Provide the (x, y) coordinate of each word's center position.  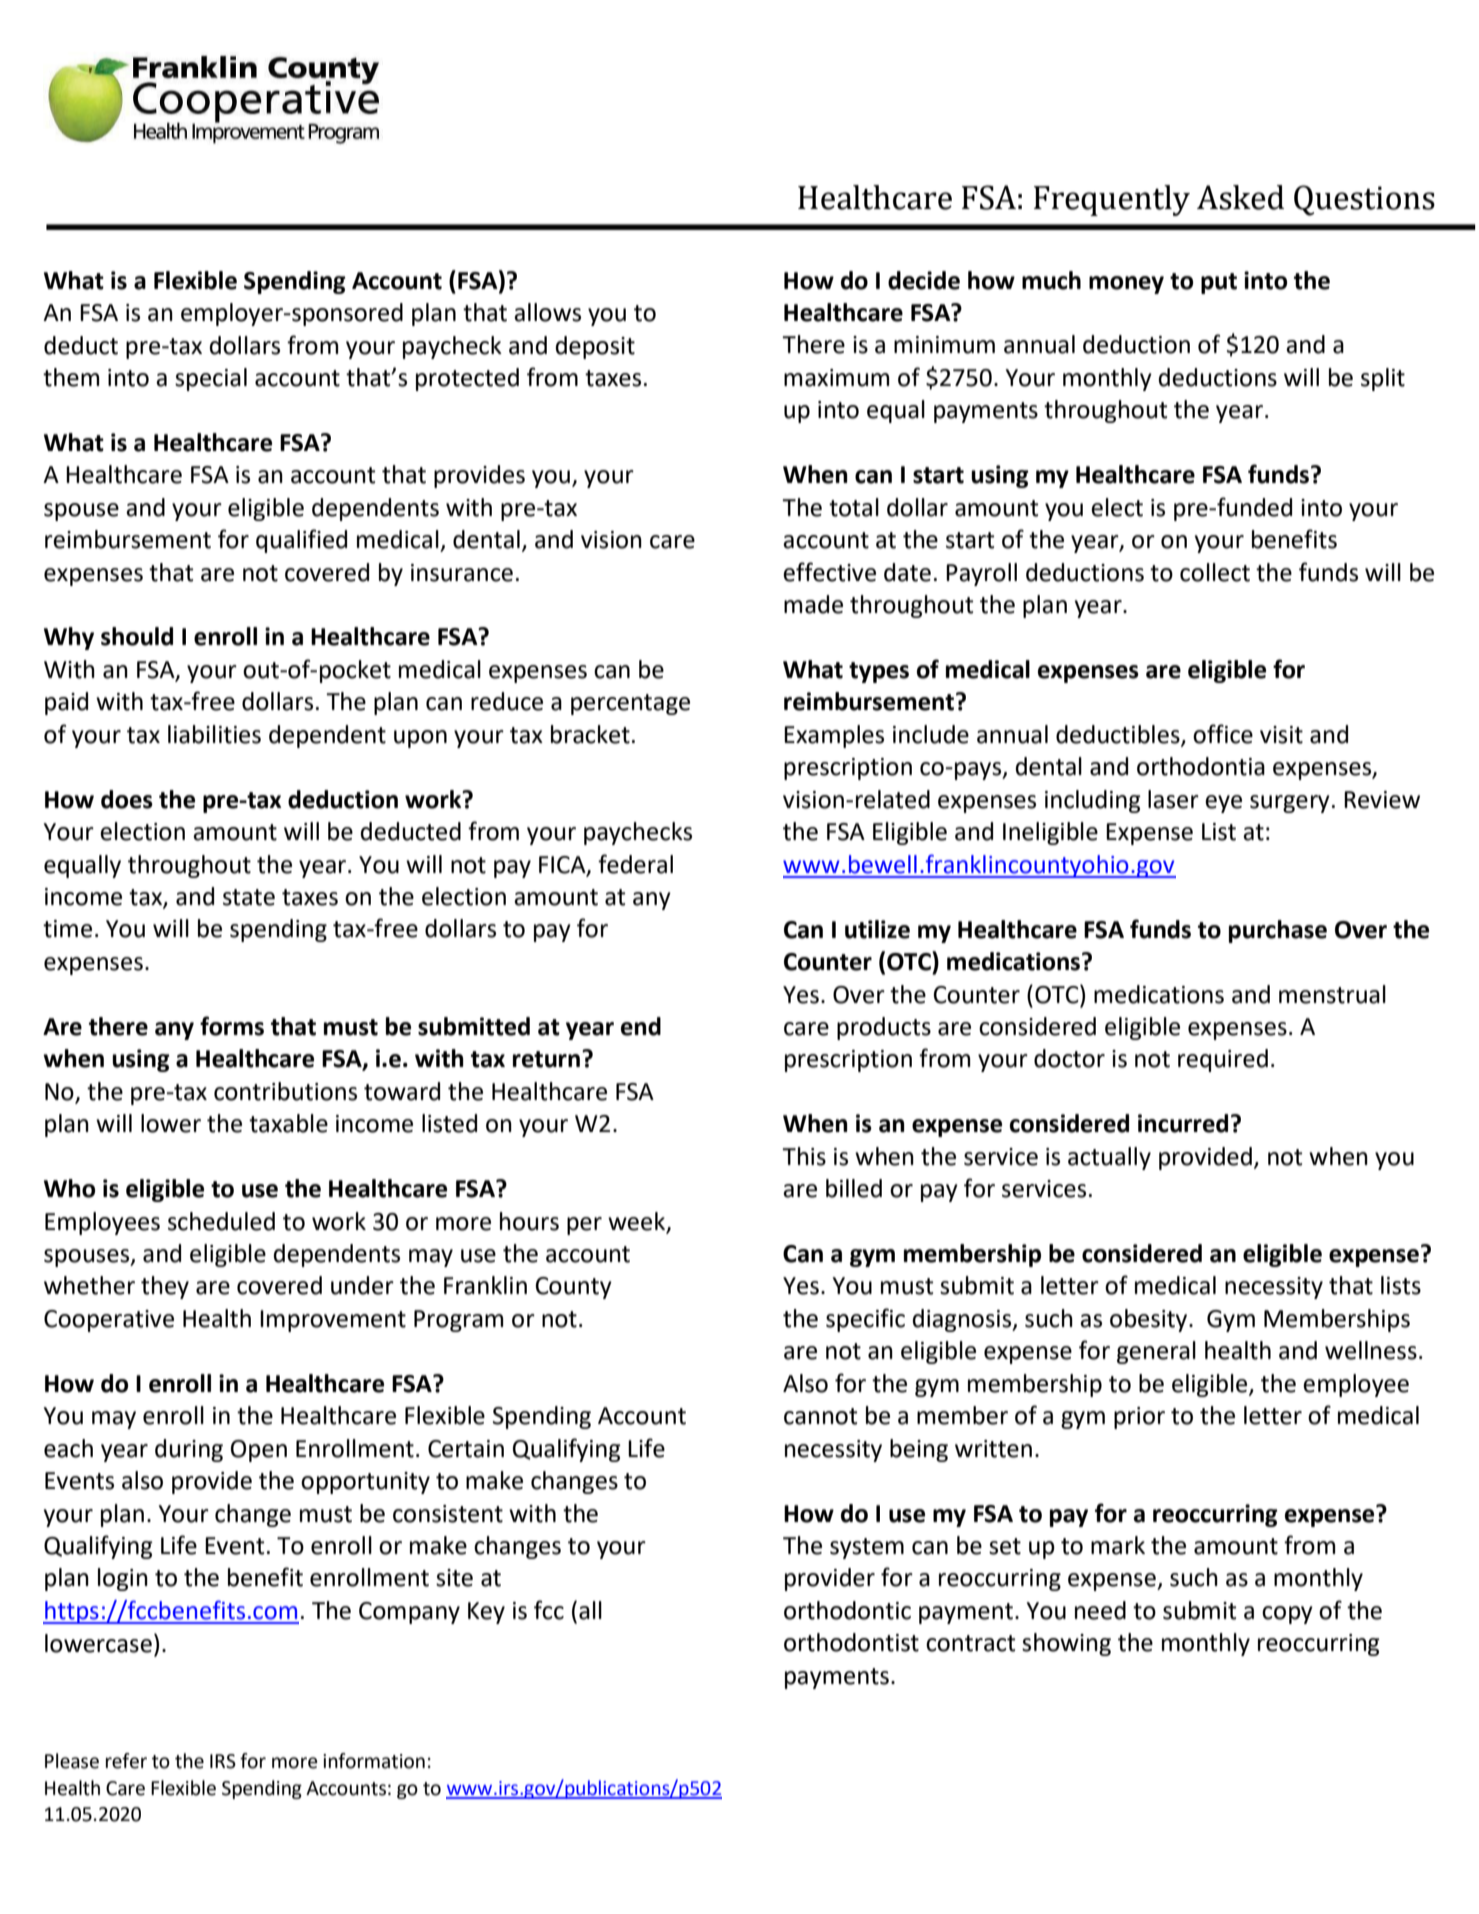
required (1223, 1060)
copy (1287, 1615)
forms (232, 1026)
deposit (595, 347)
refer (126, 1761)
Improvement (333, 1321)
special (211, 379)
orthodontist (851, 1642)
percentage (630, 704)
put (1219, 283)
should (137, 636)
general (1156, 1352)
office (1223, 734)
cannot (821, 1416)
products (884, 1028)
